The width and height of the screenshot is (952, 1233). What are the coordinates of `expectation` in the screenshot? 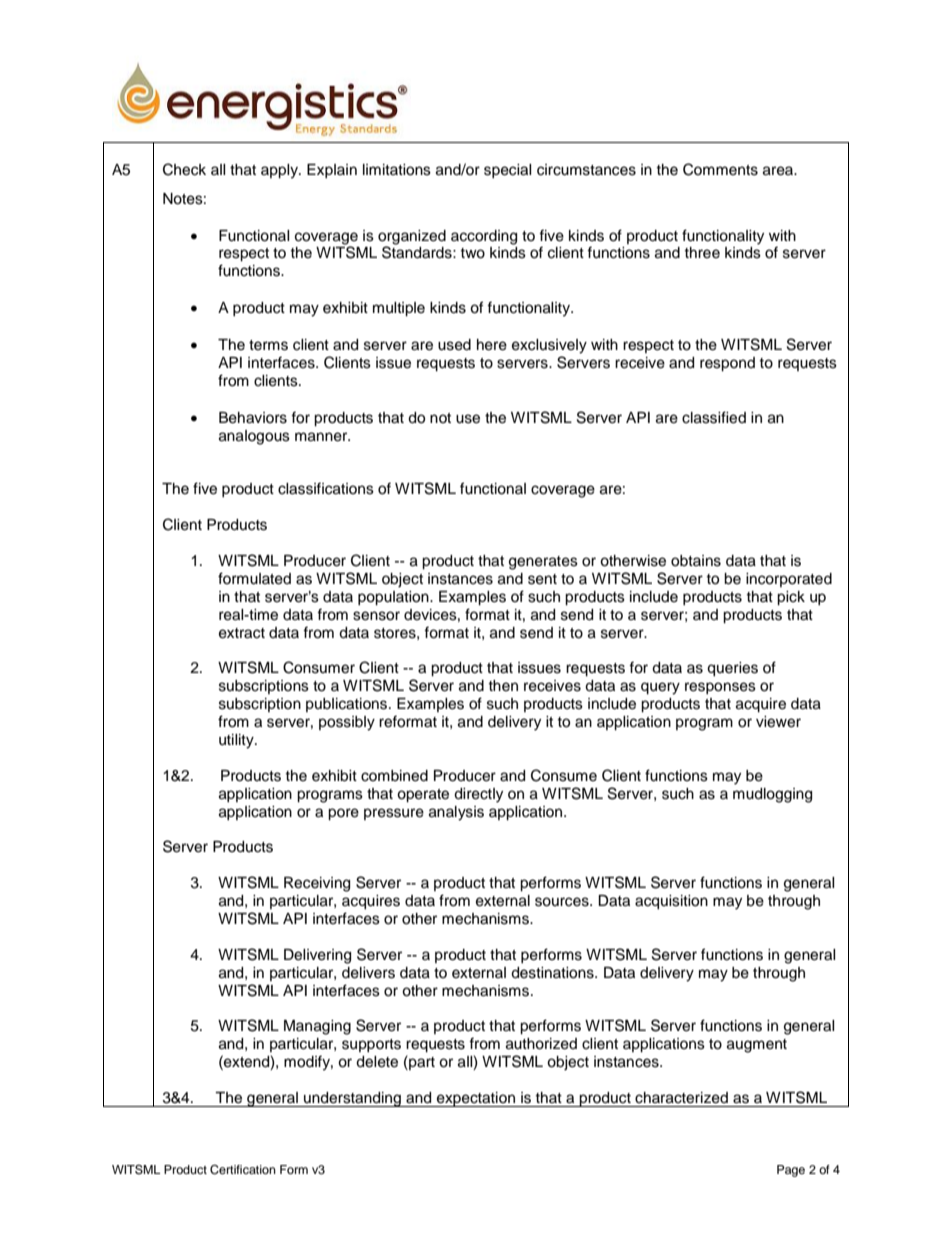 It's located at (476, 1099).
